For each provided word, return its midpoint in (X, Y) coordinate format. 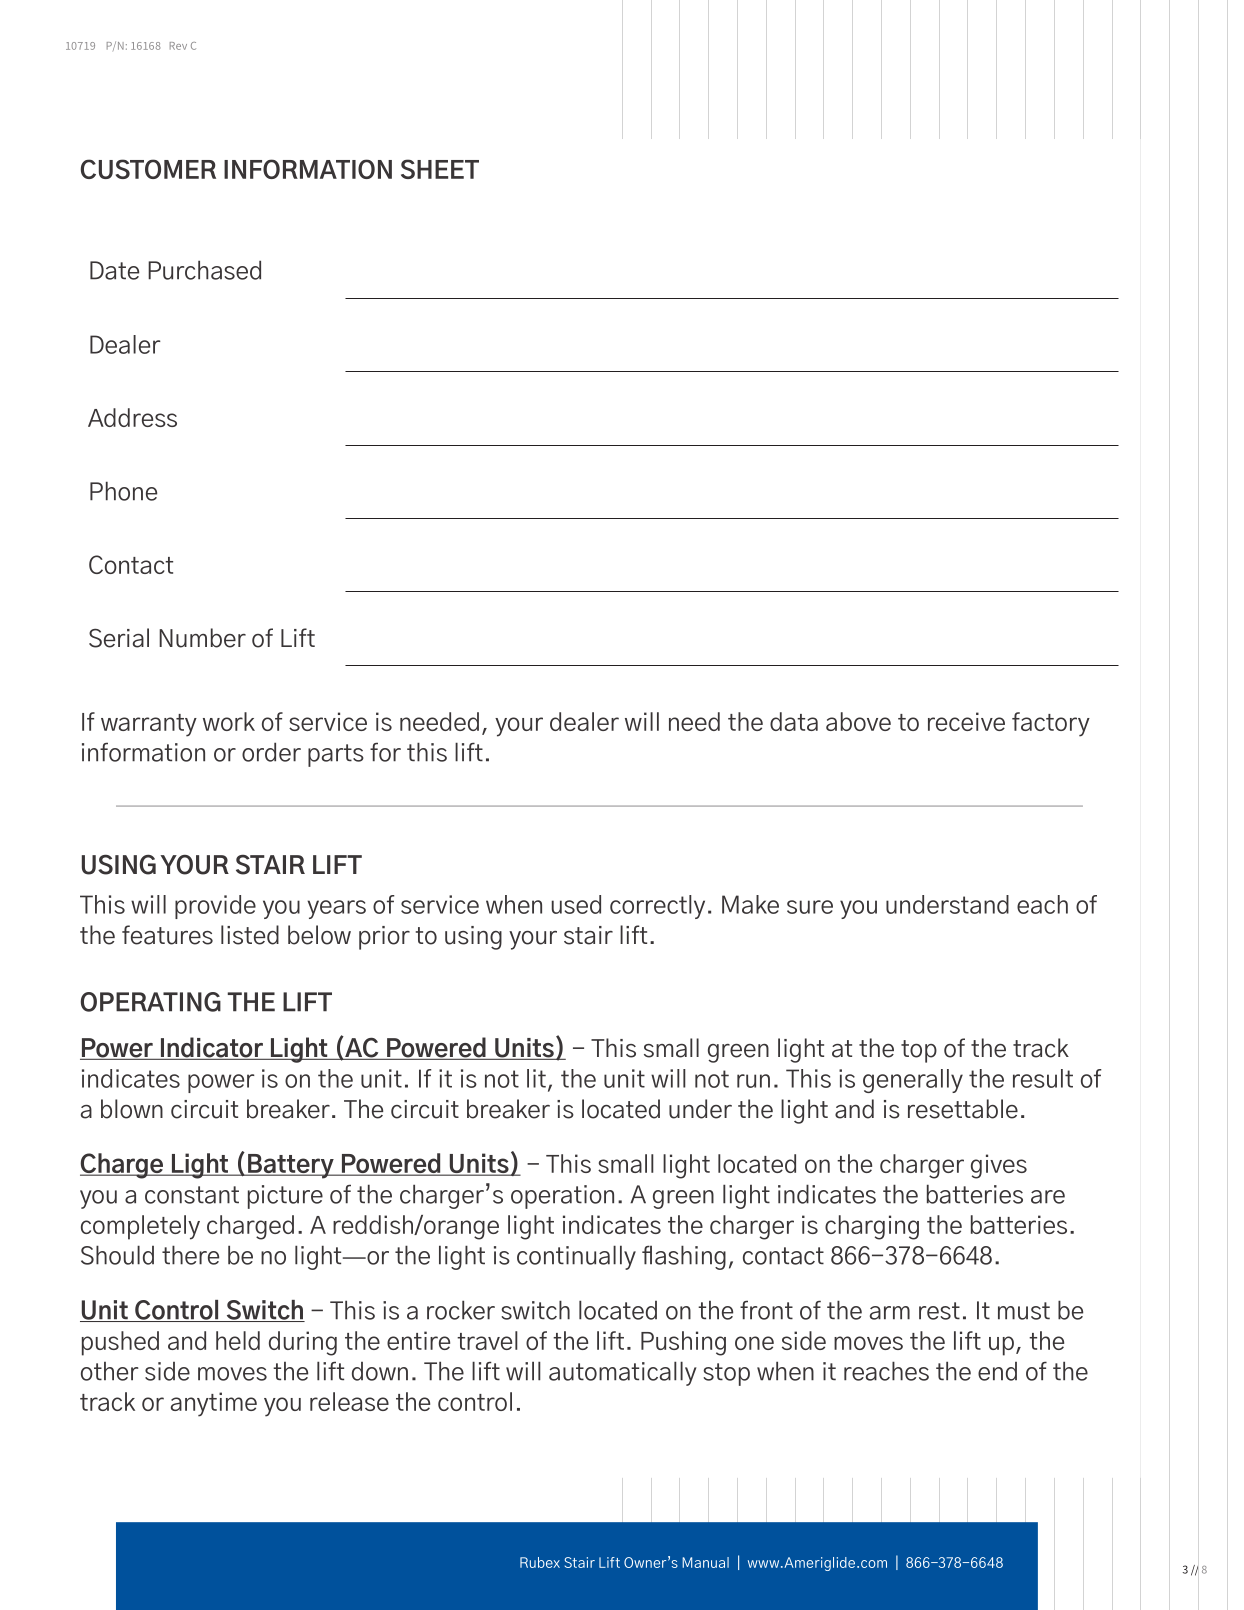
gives (999, 1166)
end (997, 1371)
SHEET (440, 169)
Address (132, 417)
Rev (178, 46)
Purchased (204, 270)
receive (966, 721)
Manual (705, 1562)
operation (562, 1197)
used (576, 904)
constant (192, 1195)
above (858, 721)
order (271, 752)
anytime (214, 1404)
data (794, 721)
